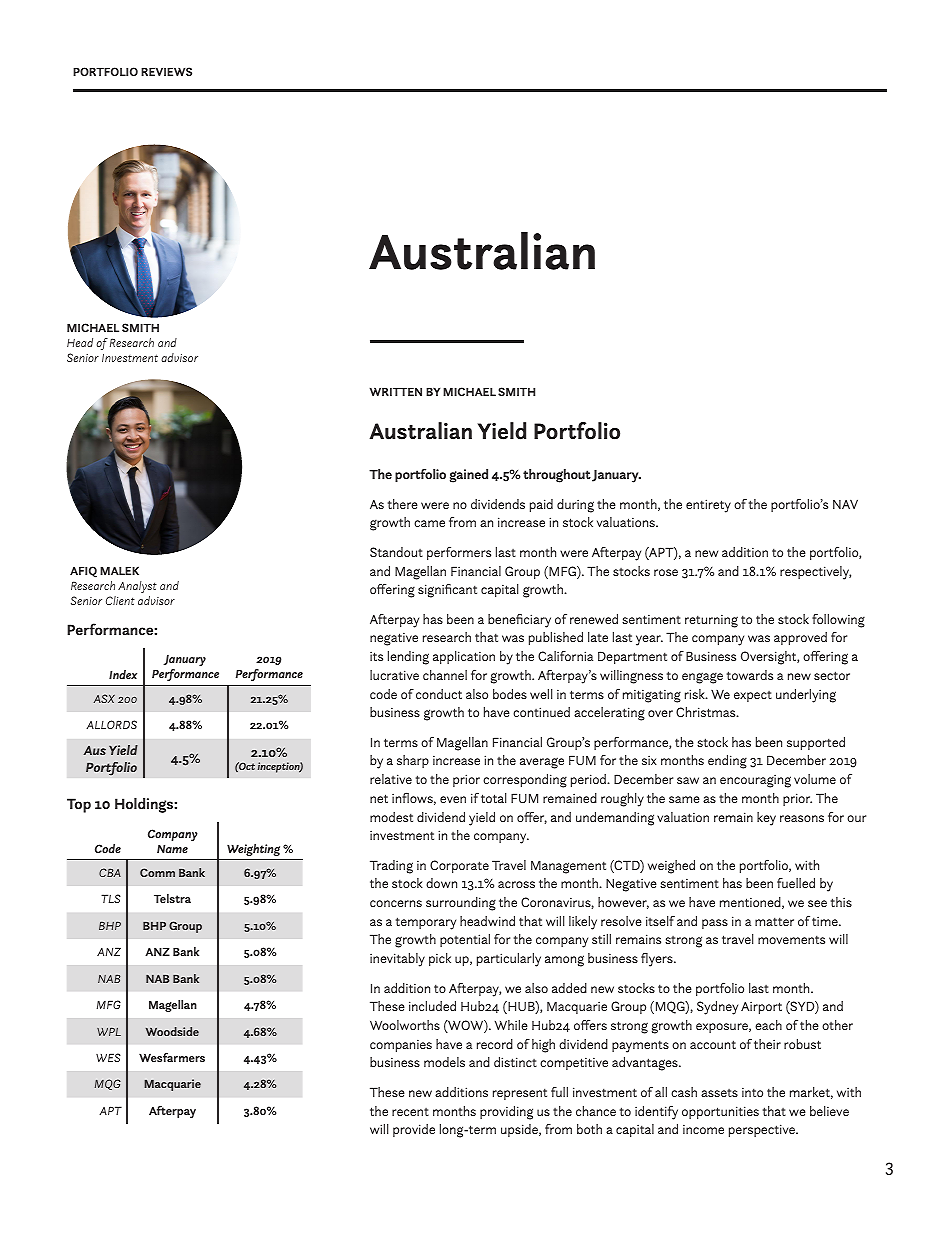 The image size is (952, 1233). What do you see at coordinates (447, 591) in the document?
I see `significant` at bounding box center [447, 591].
